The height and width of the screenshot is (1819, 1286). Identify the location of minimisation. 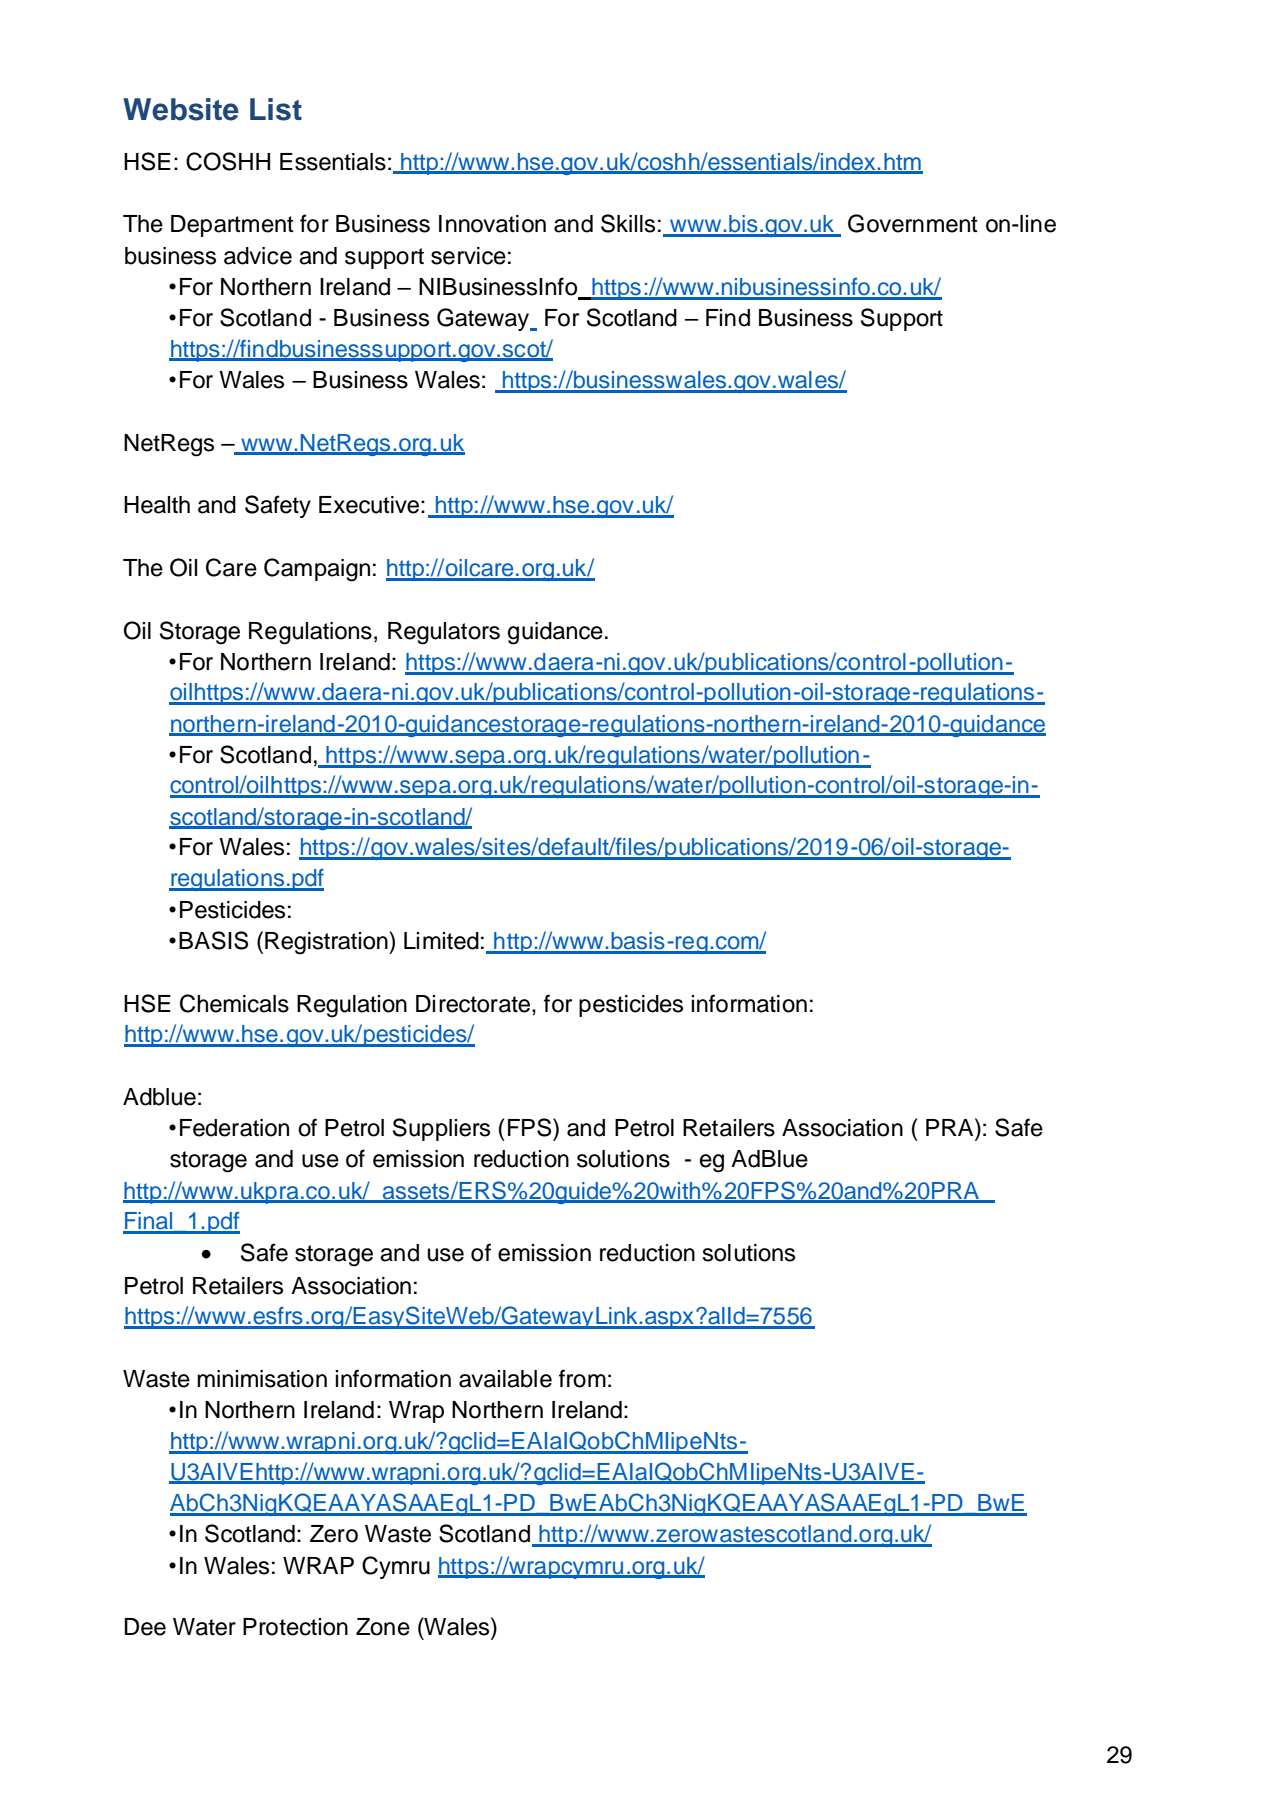
(262, 1379).
